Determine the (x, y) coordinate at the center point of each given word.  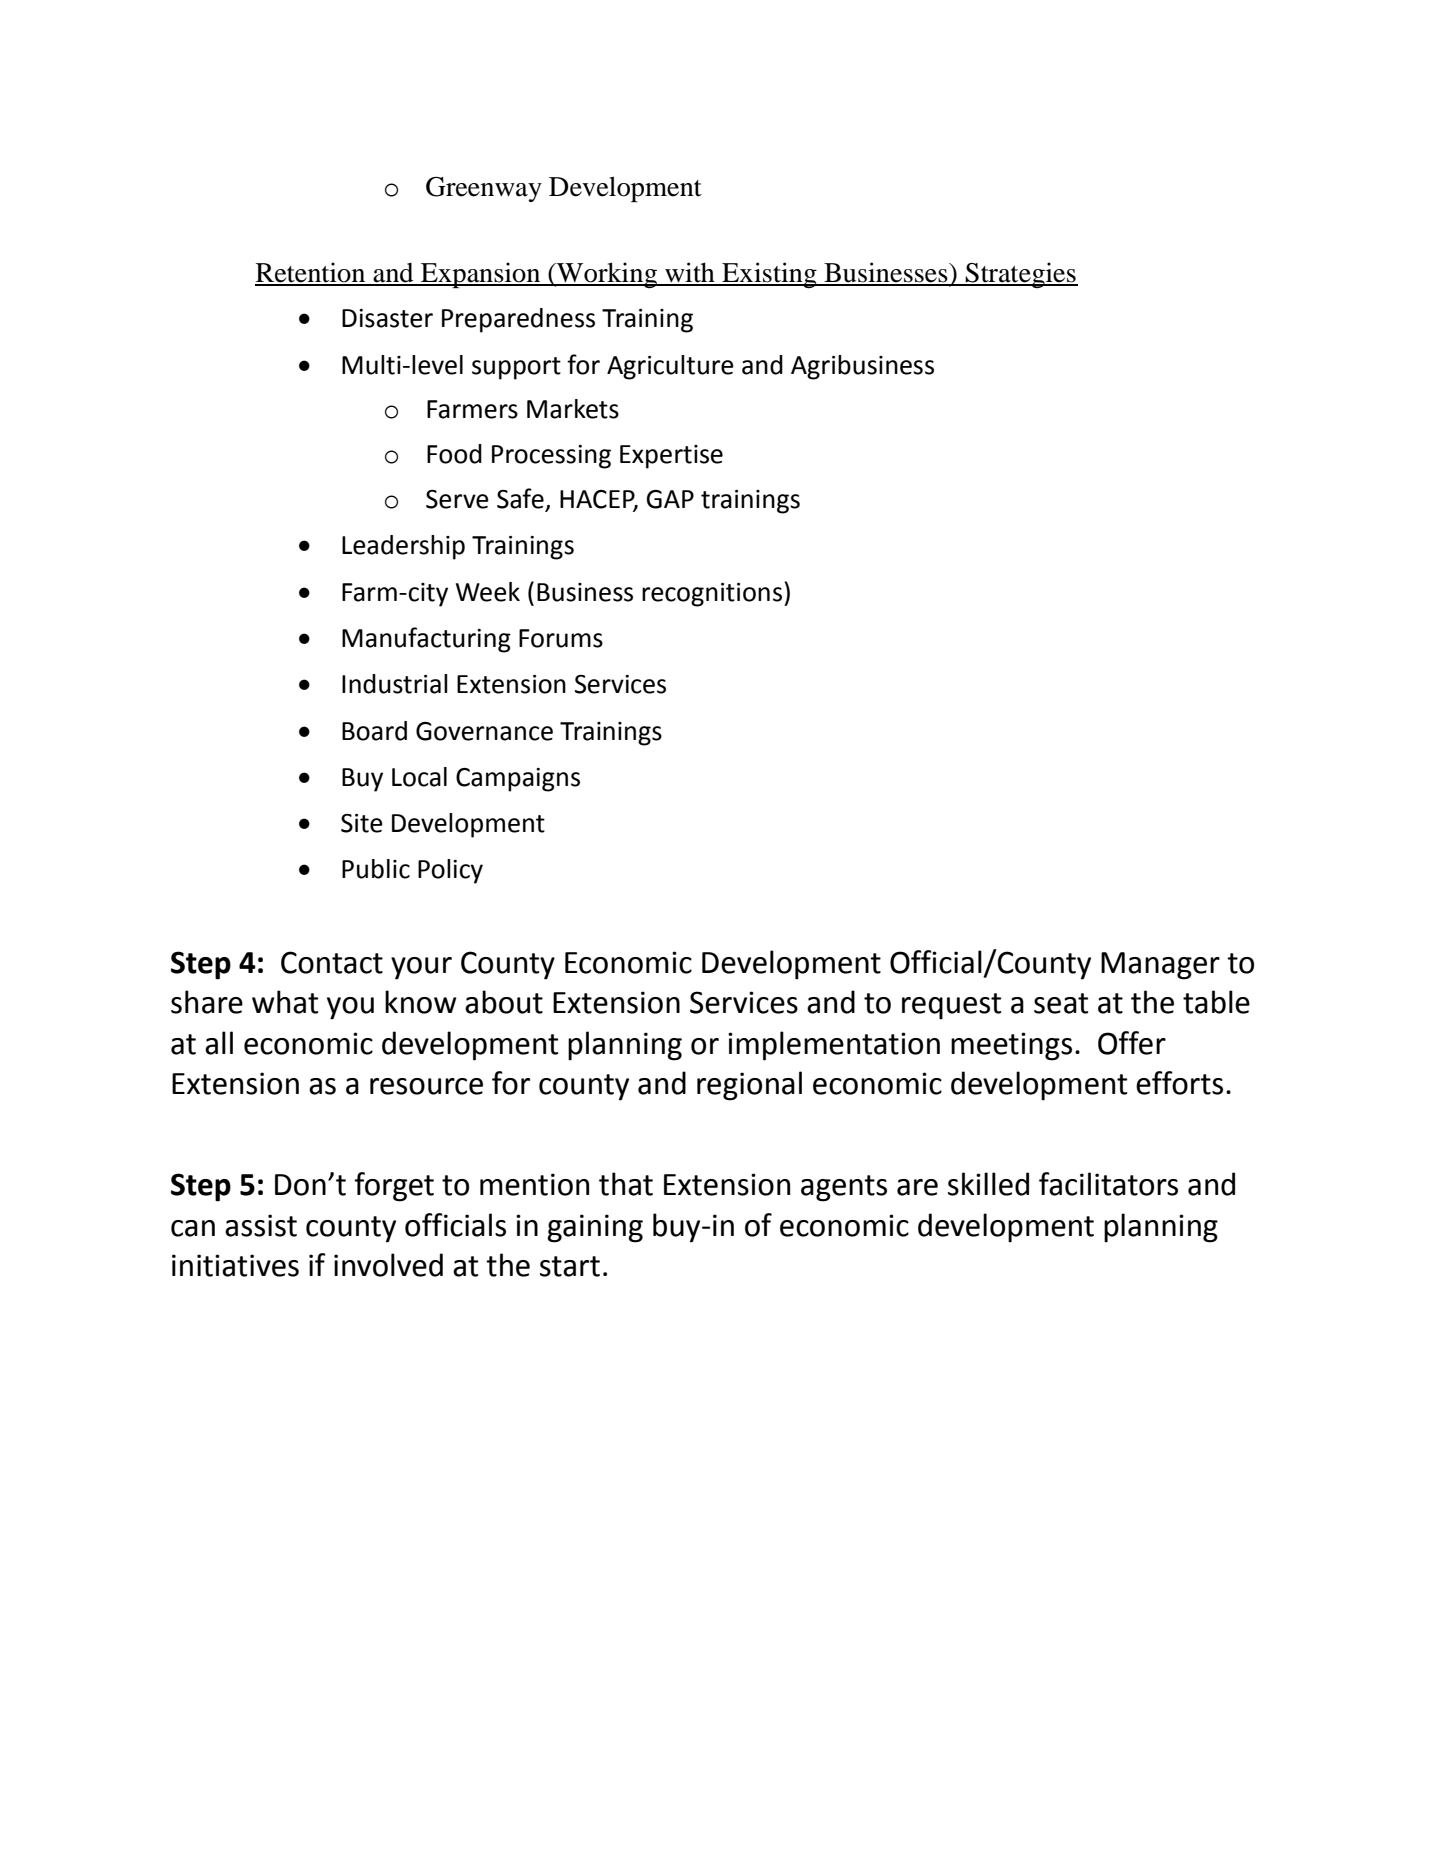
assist (261, 1225)
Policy (450, 871)
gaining (595, 1228)
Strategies (1021, 275)
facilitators (1108, 1184)
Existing (769, 275)
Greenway (484, 189)
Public (376, 869)
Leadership (403, 547)
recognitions (712, 595)
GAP (670, 499)
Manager (1160, 966)
